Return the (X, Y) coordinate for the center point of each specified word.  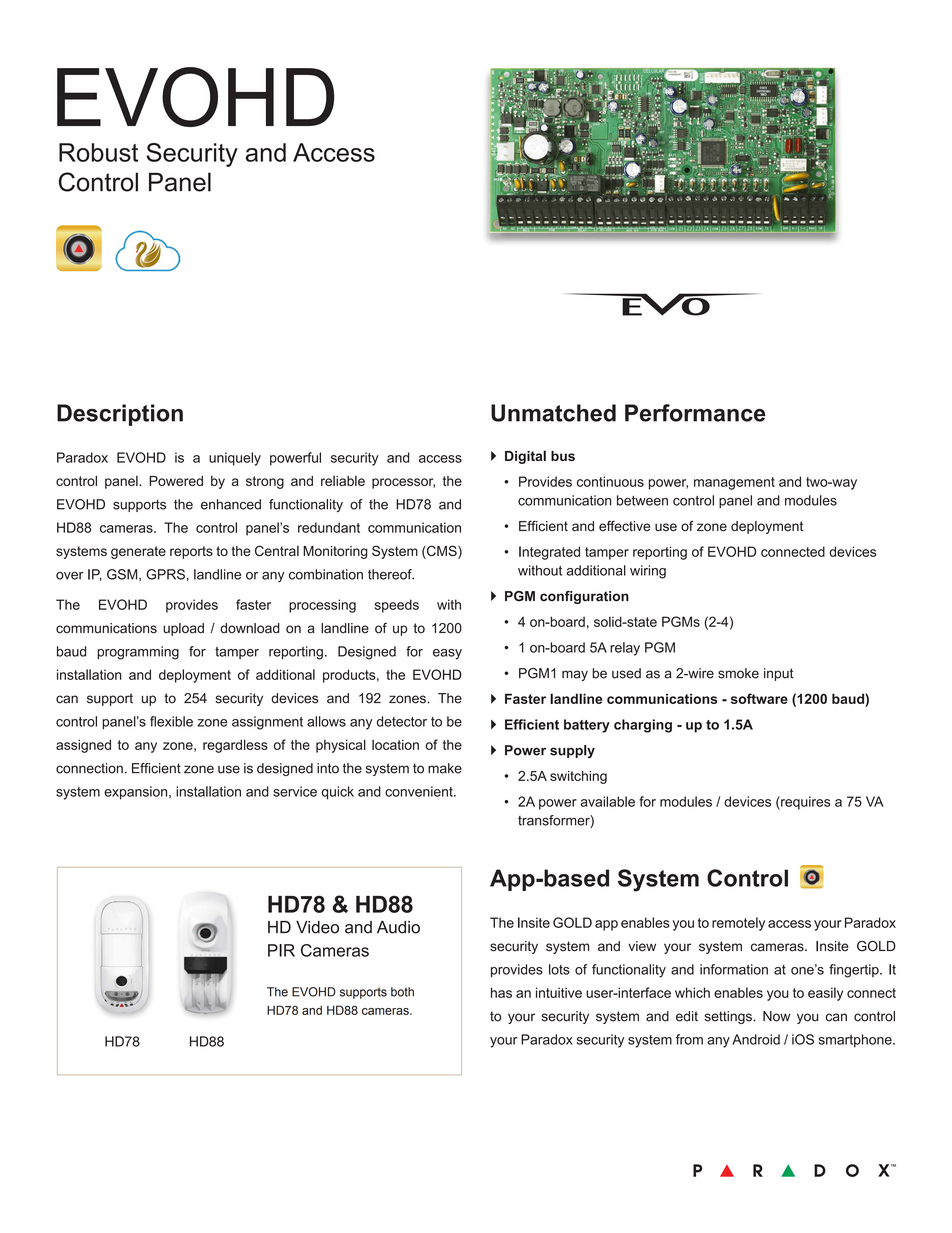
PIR (281, 950)
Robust (98, 152)
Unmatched (553, 413)
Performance (695, 413)
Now (776, 1016)
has (501, 992)
